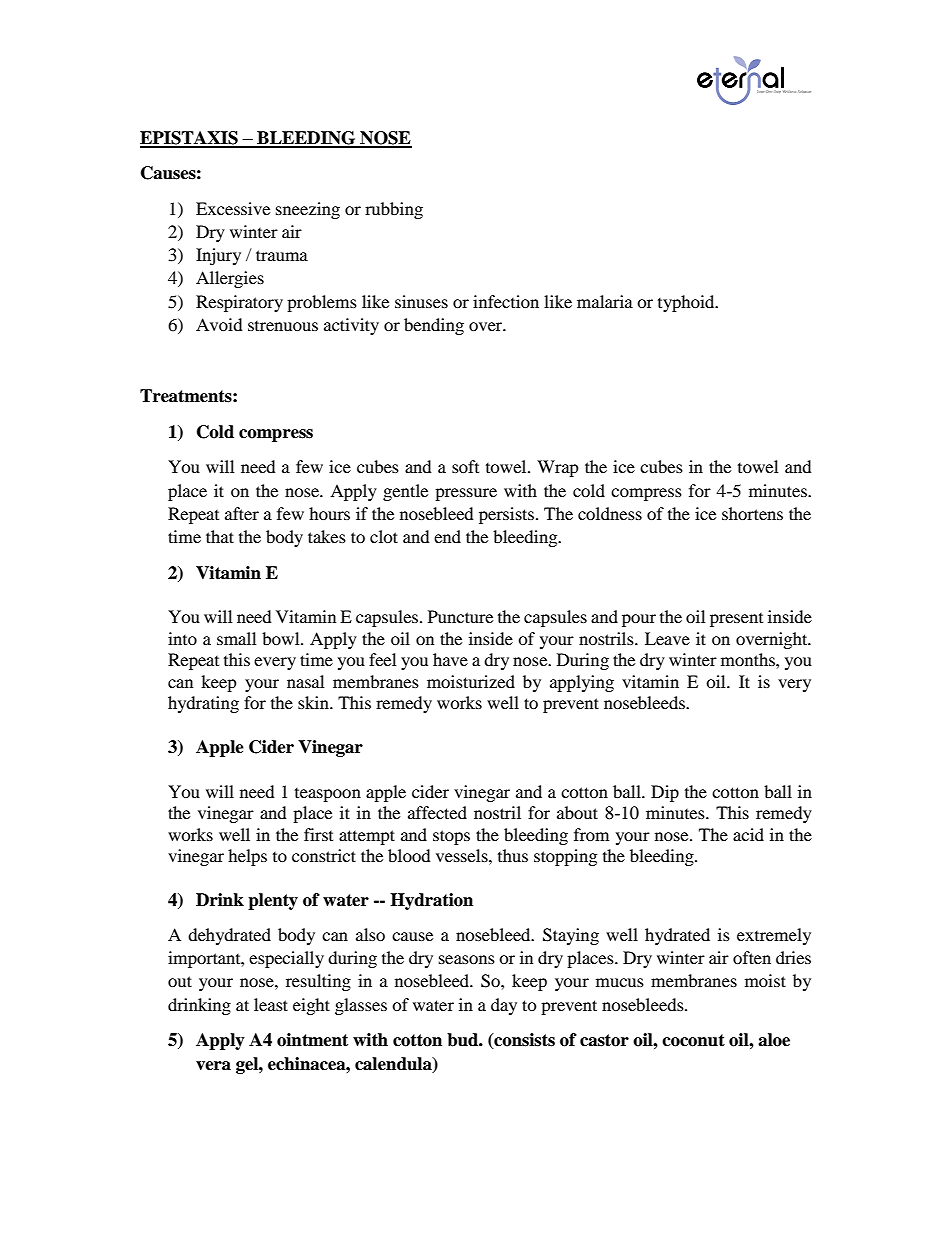 This document has width=952, height=1233. What do you see at coordinates (242, 513) in the document?
I see `after` at bounding box center [242, 513].
